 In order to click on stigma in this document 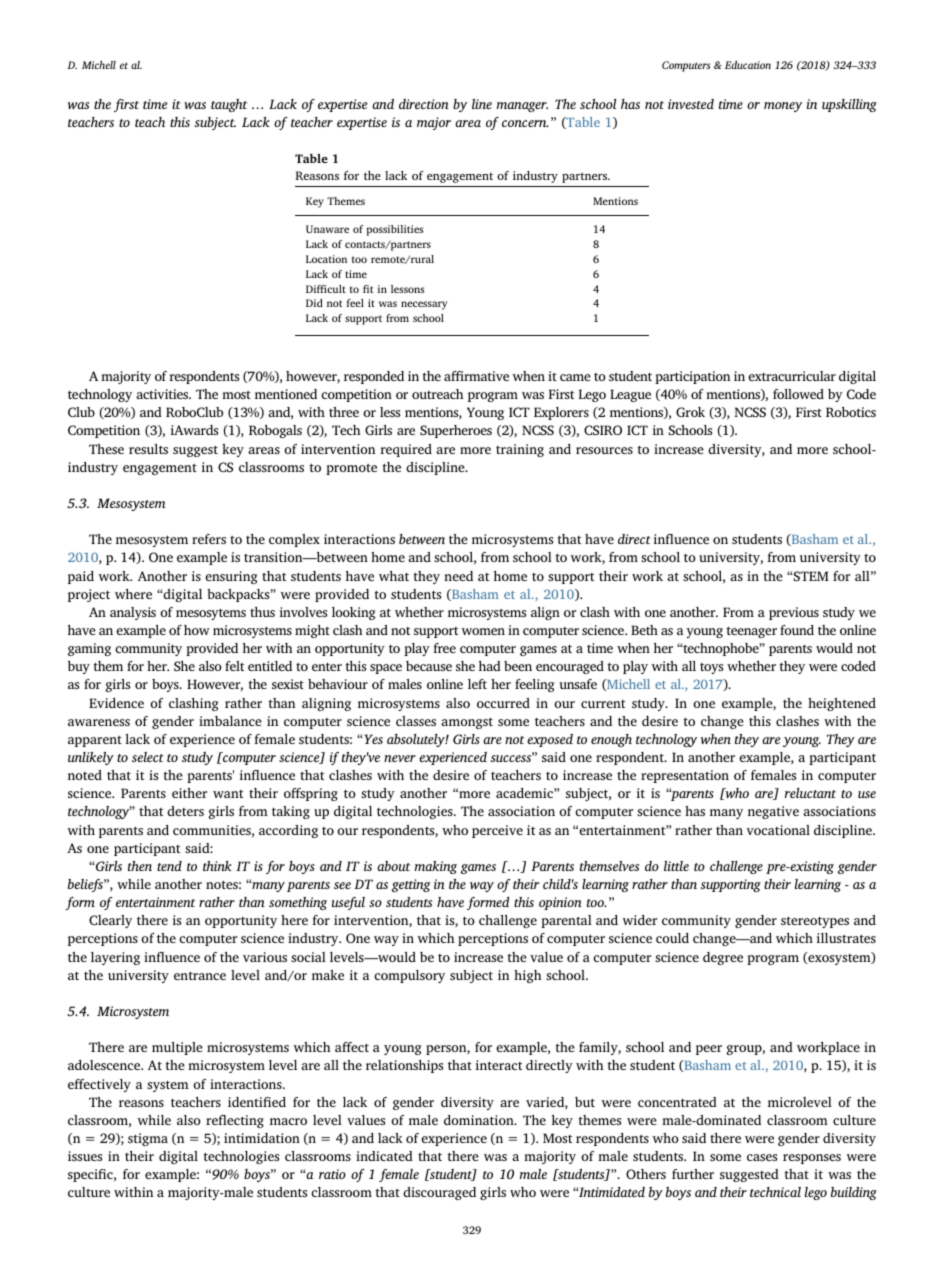, I will do `click(148, 1139)`.
